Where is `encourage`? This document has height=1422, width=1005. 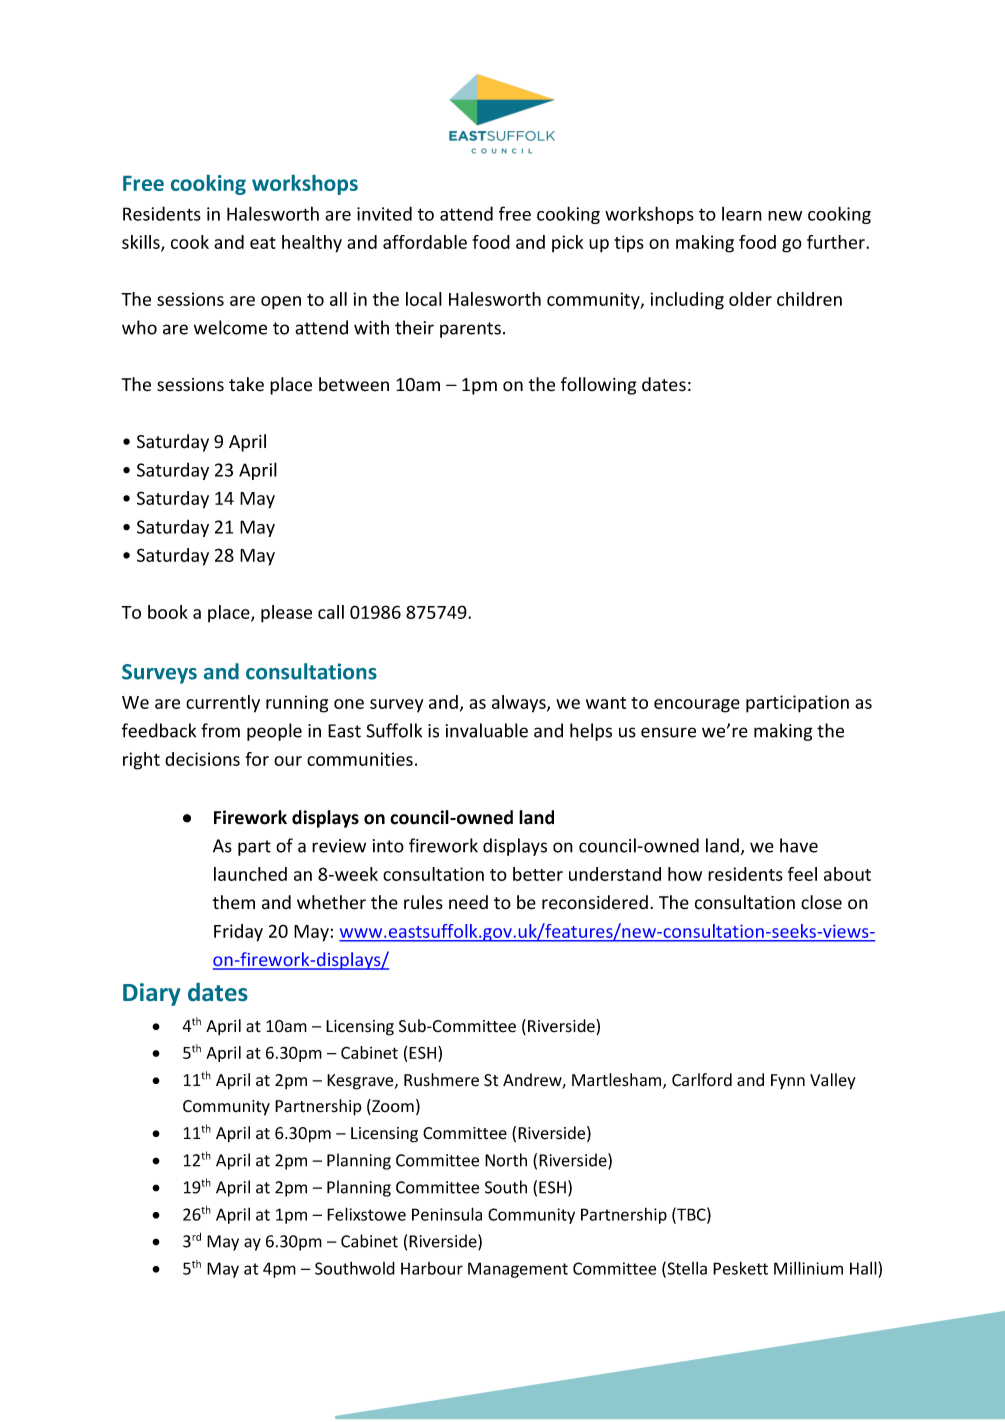 encourage is located at coordinates (697, 706).
